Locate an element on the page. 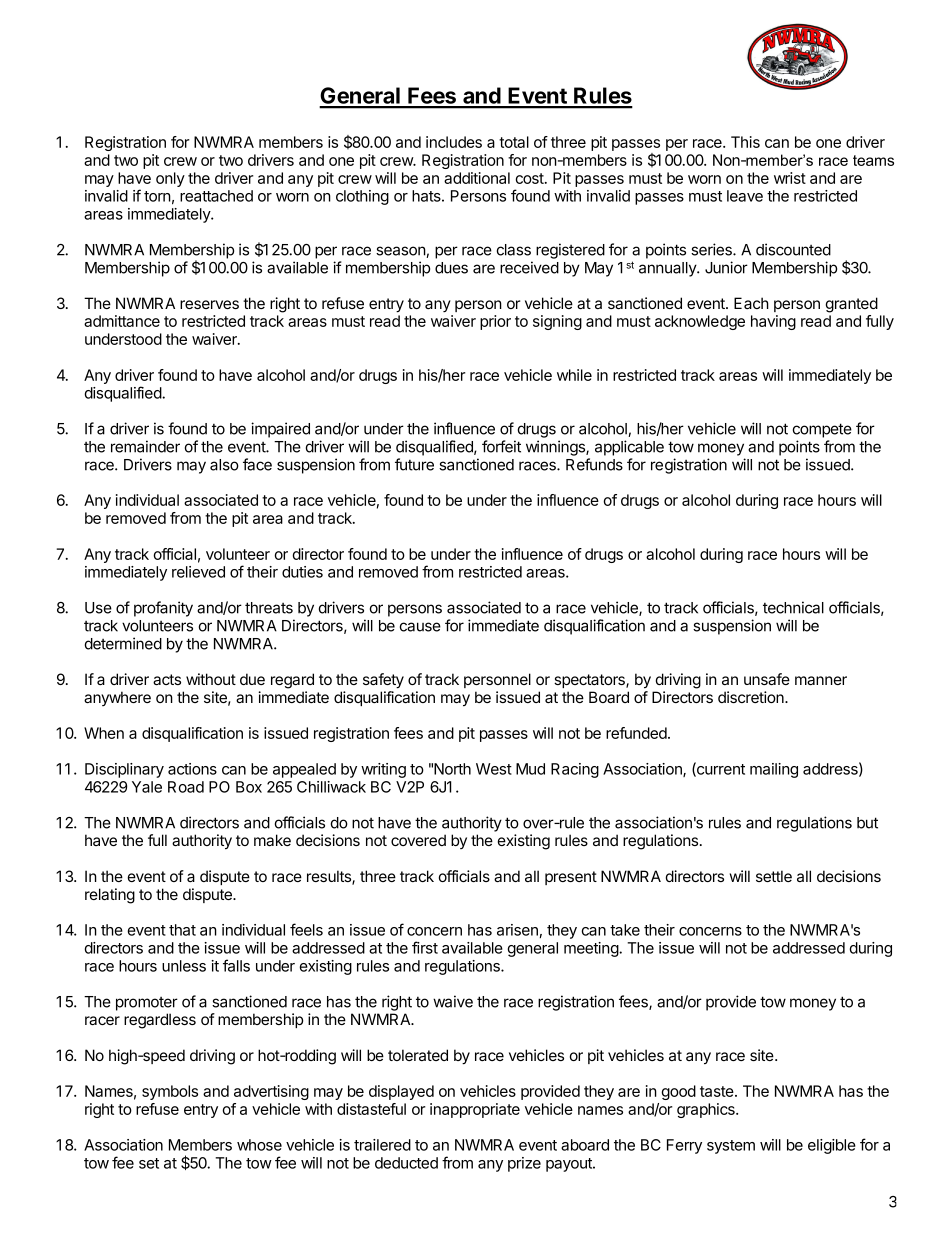 The width and height of the page is (952, 1233). unsafe is located at coordinates (767, 679).
